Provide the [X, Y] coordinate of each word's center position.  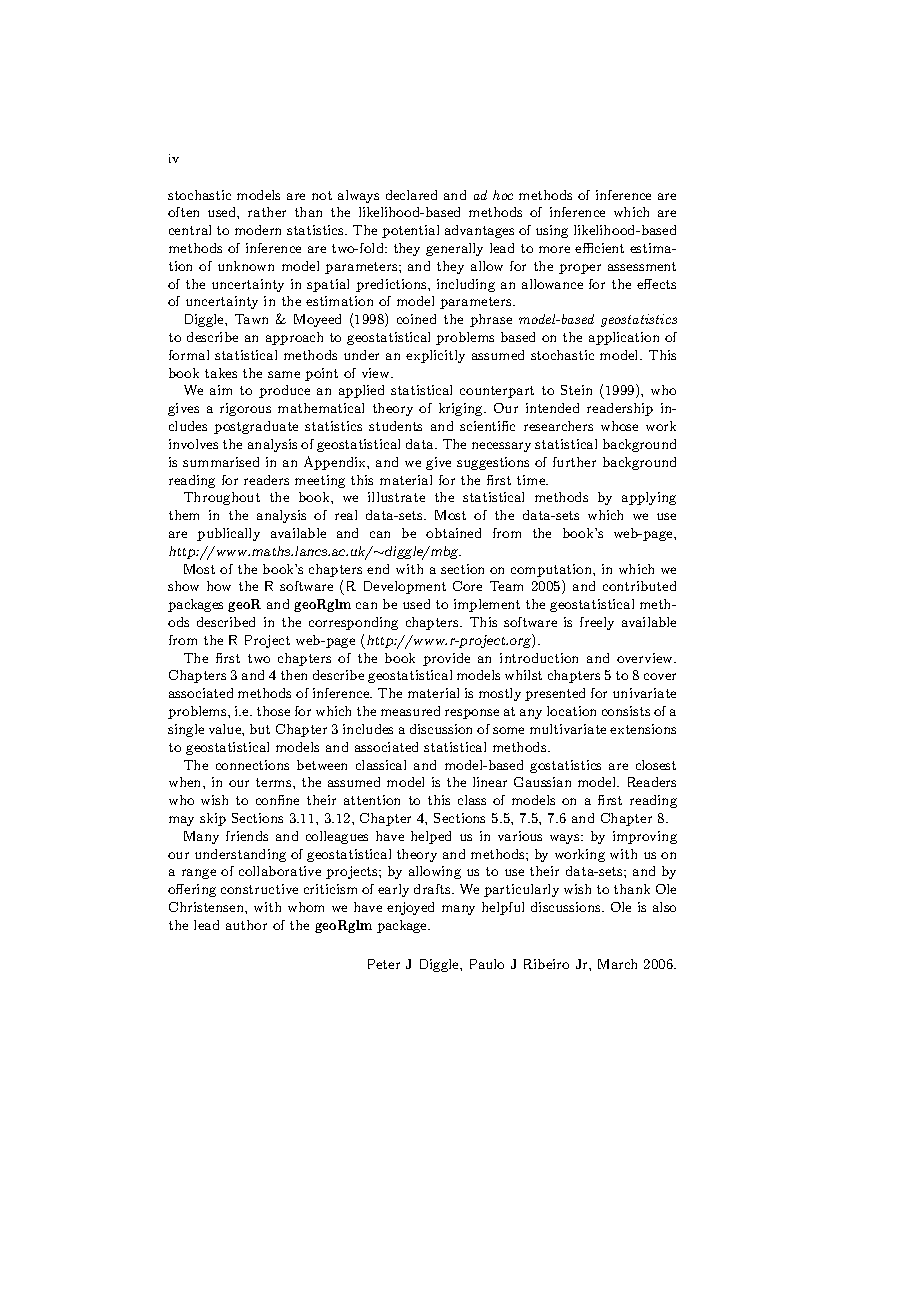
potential [410, 231]
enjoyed [410, 908]
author [246, 925]
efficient [599, 248]
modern [258, 230]
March [617, 964]
